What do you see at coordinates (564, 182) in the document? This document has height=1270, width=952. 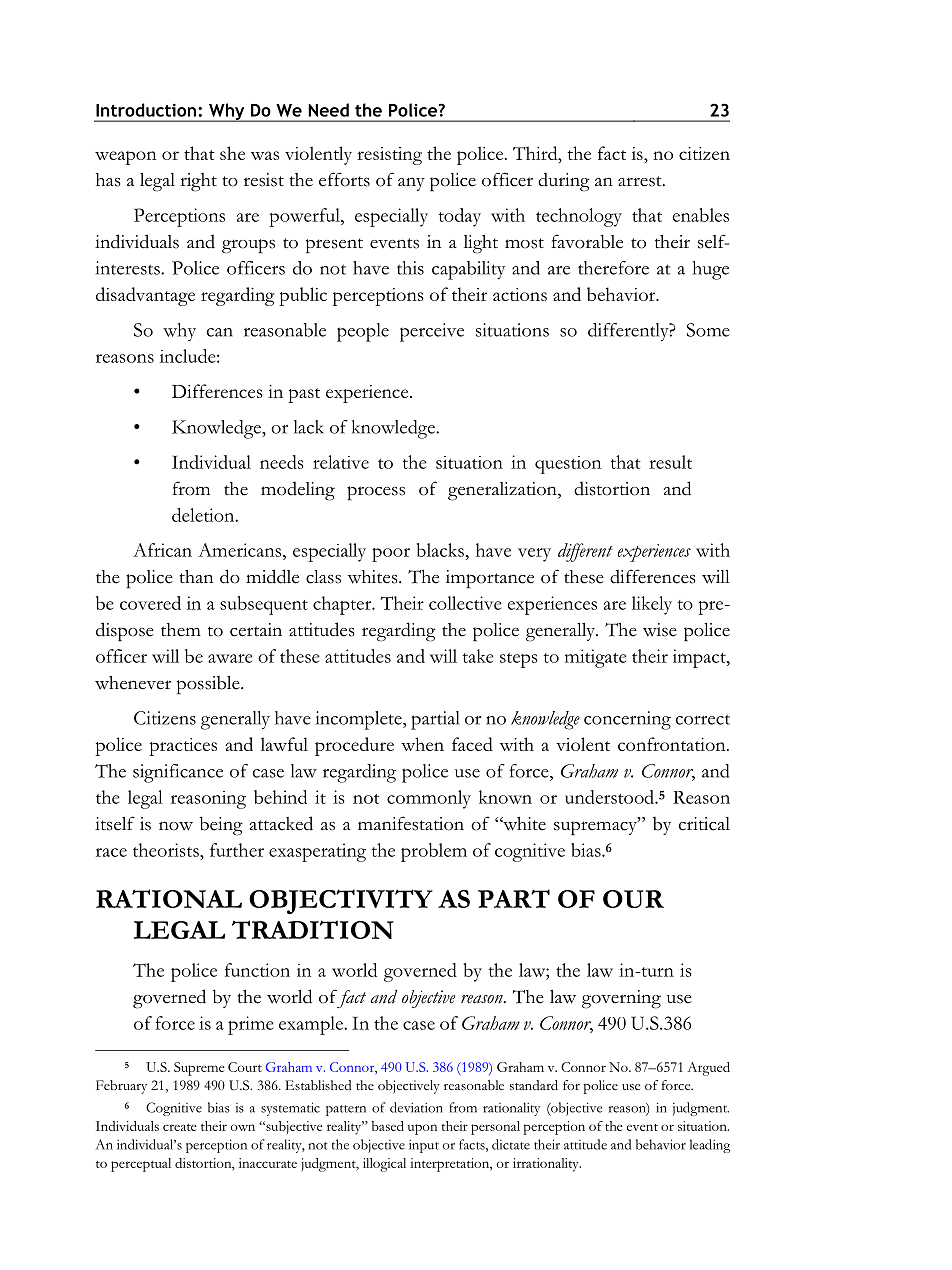 I see `during` at bounding box center [564, 182].
